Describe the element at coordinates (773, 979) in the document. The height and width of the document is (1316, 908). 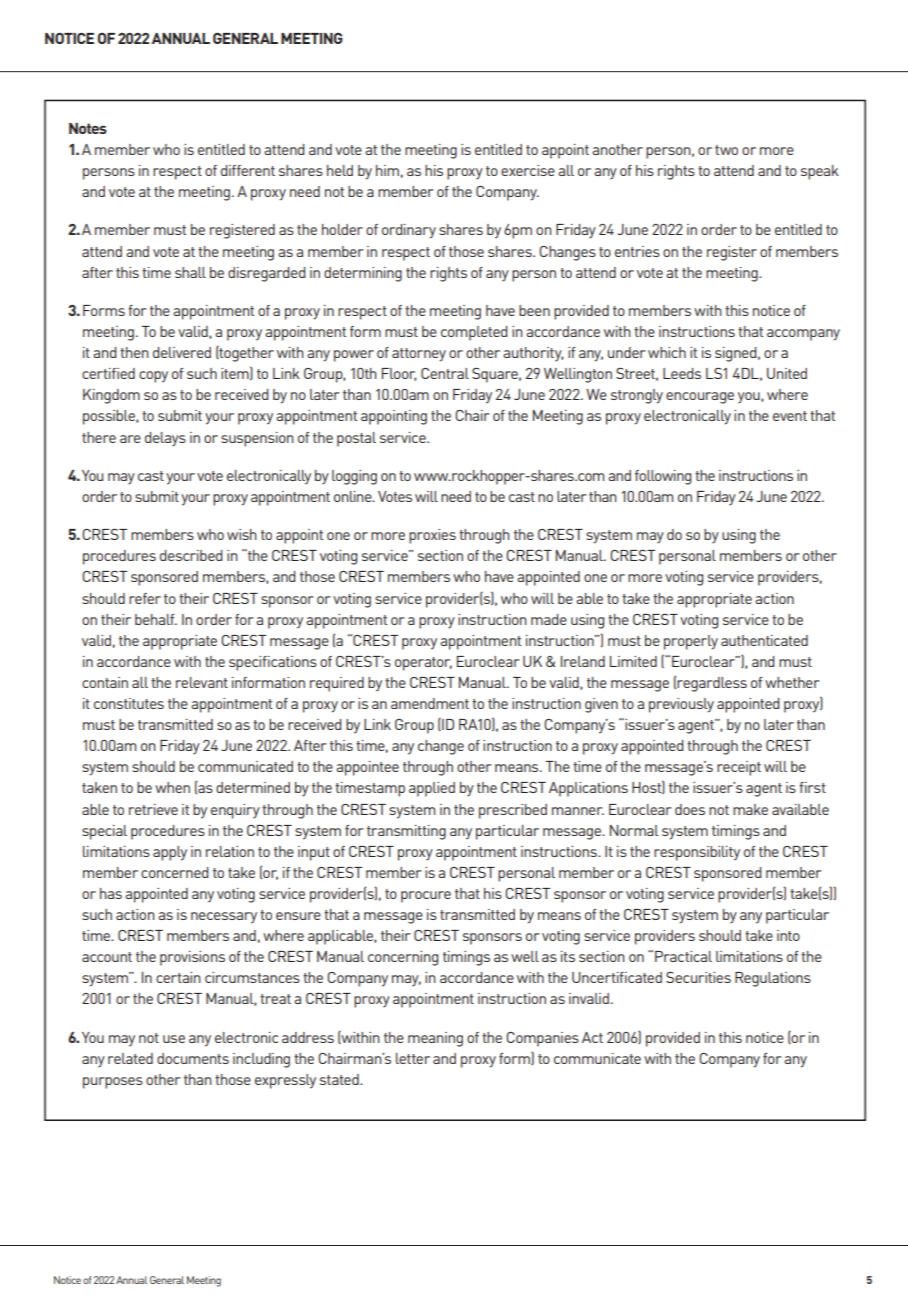
I see `Regulations` at that location.
